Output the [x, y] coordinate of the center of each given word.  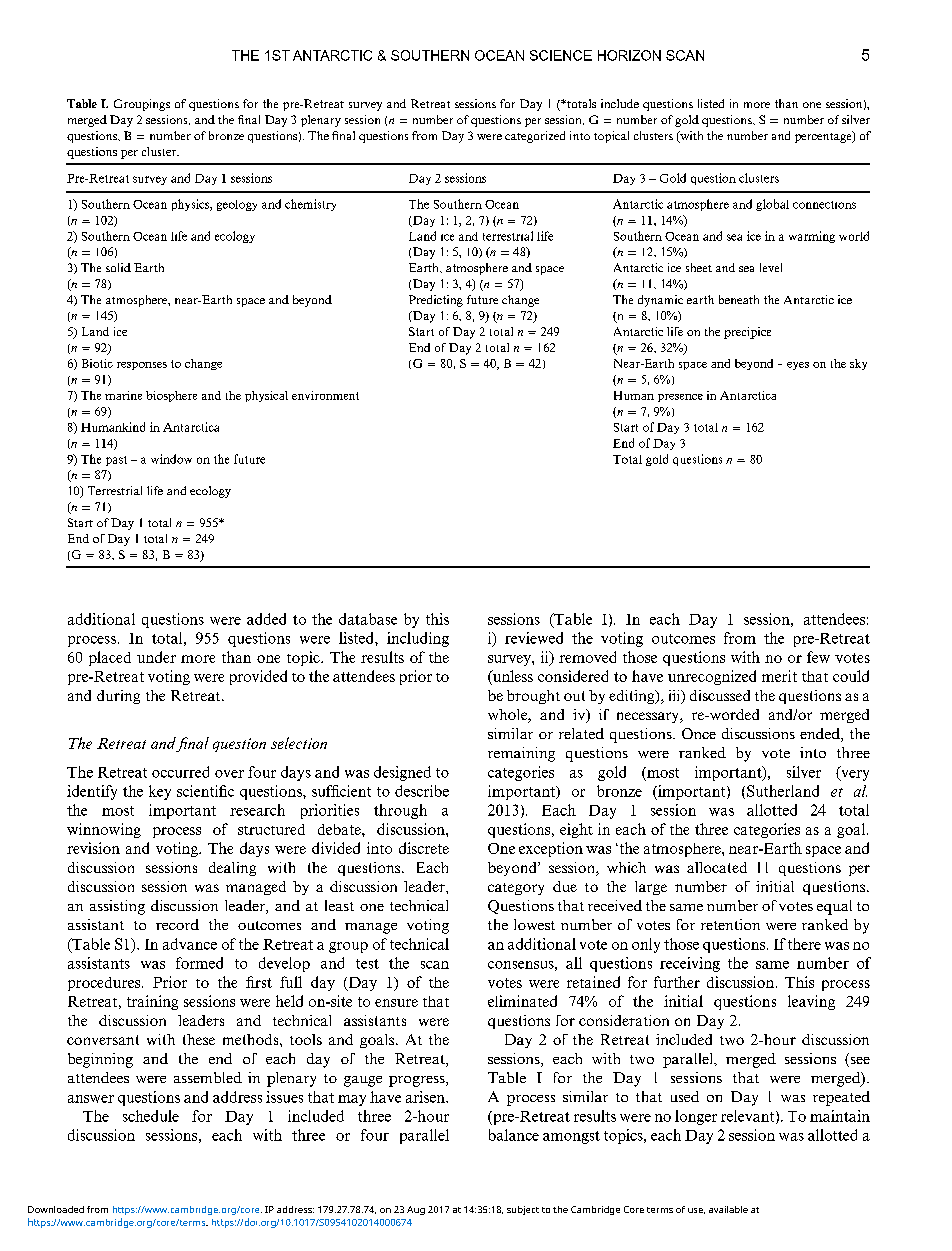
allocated [717, 867]
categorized [535, 137]
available [728, 1209]
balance [514, 1135]
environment [325, 395]
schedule [151, 1116]
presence [680, 398]
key [160, 792]
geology [237, 205]
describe [422, 791]
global [772, 205]
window [171, 459]
